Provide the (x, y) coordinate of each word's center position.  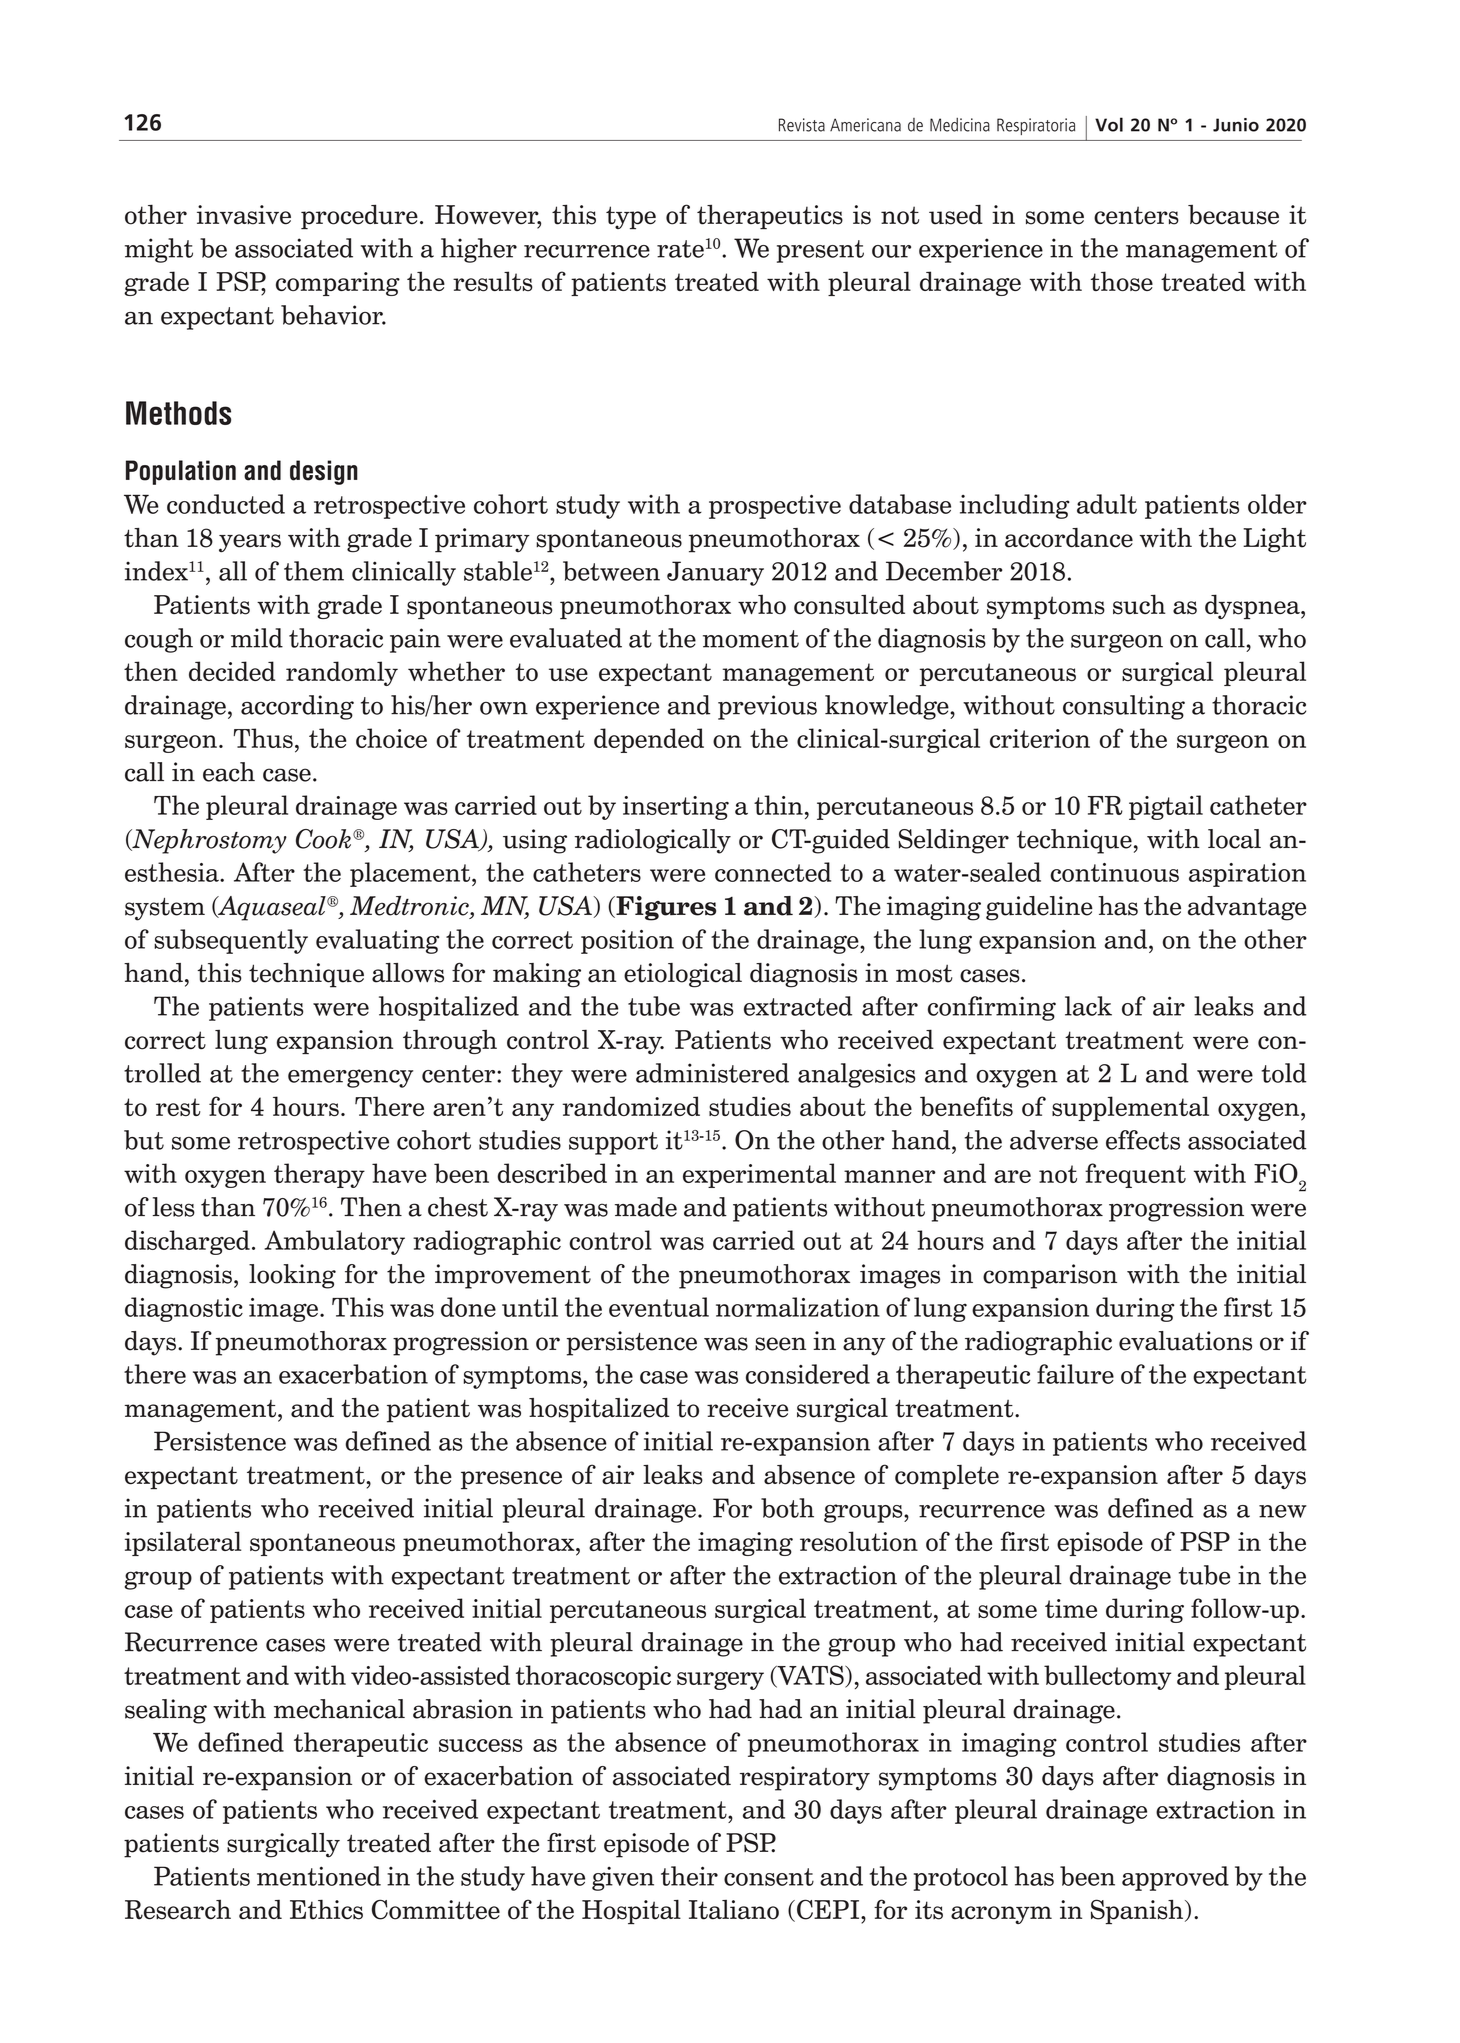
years (250, 543)
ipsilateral (183, 1543)
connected (773, 872)
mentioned (319, 1876)
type (631, 217)
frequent (1135, 1175)
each (229, 772)
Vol (1109, 124)
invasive (244, 215)
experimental (759, 1175)
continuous (1114, 872)
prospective (775, 506)
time (1071, 1608)
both (787, 1508)
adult (1107, 504)
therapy (319, 1175)
